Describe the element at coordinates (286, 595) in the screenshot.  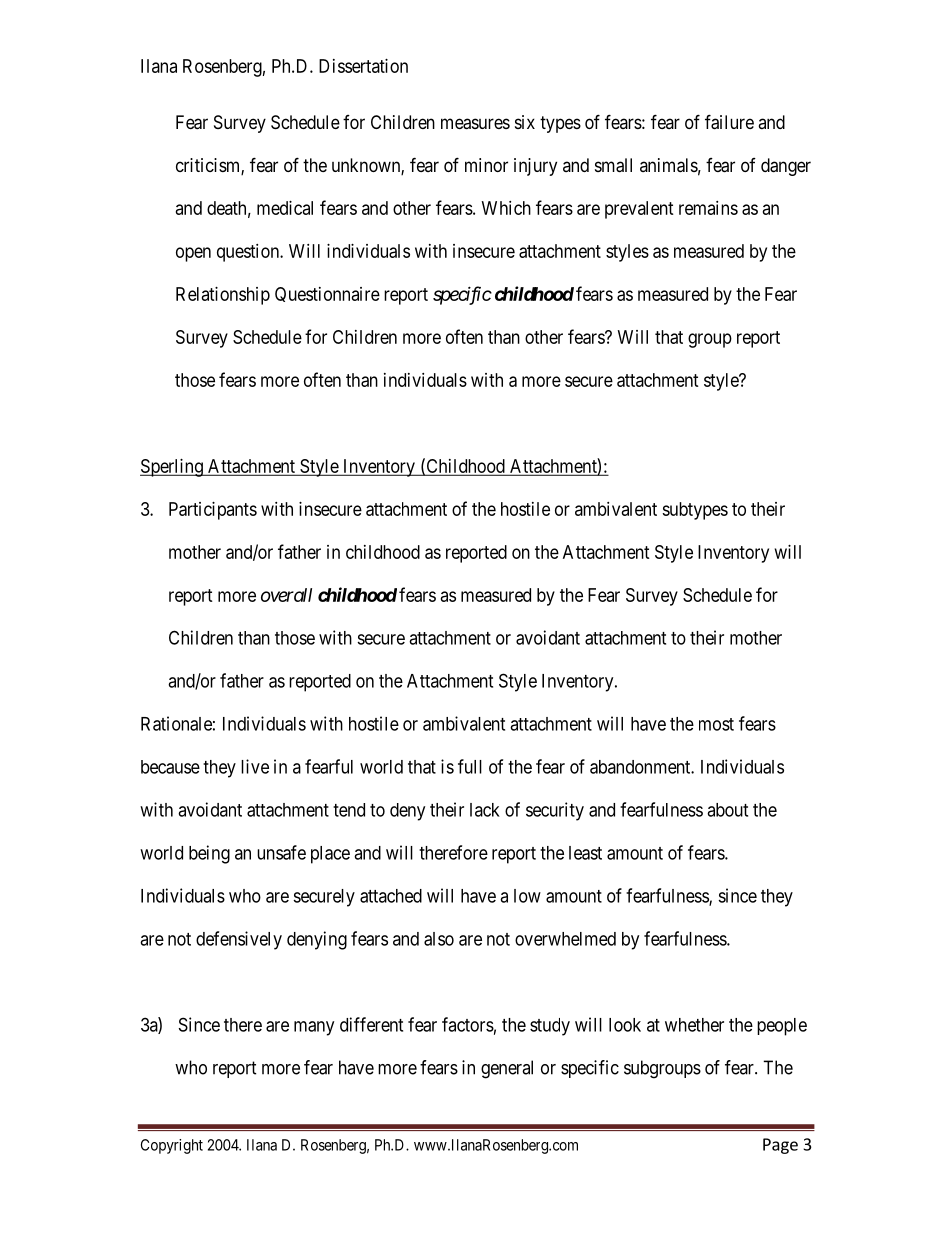
I see `overall` at that location.
